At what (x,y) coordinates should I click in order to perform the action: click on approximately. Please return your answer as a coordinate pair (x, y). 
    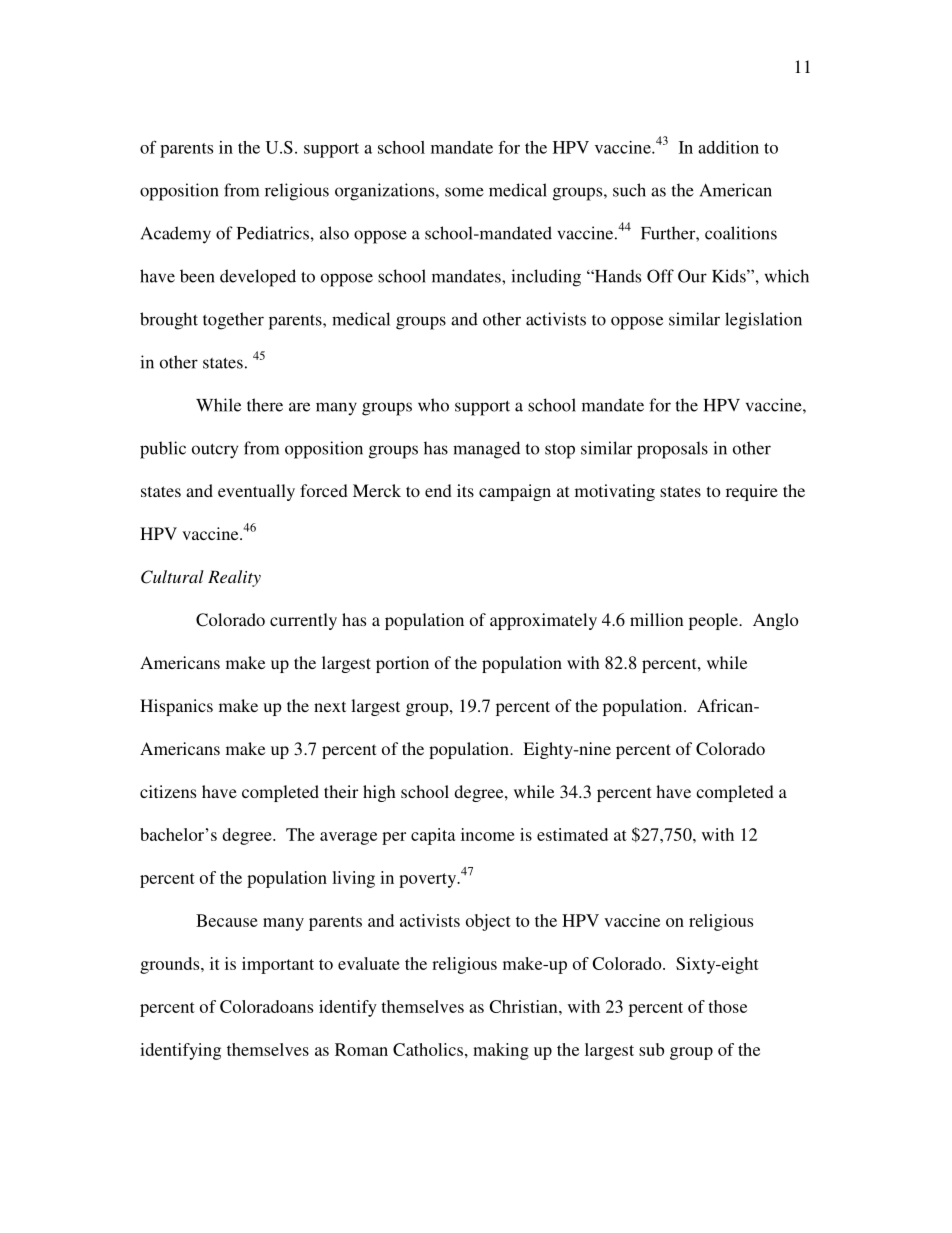
    Looking at the image, I should click on (543, 621).
